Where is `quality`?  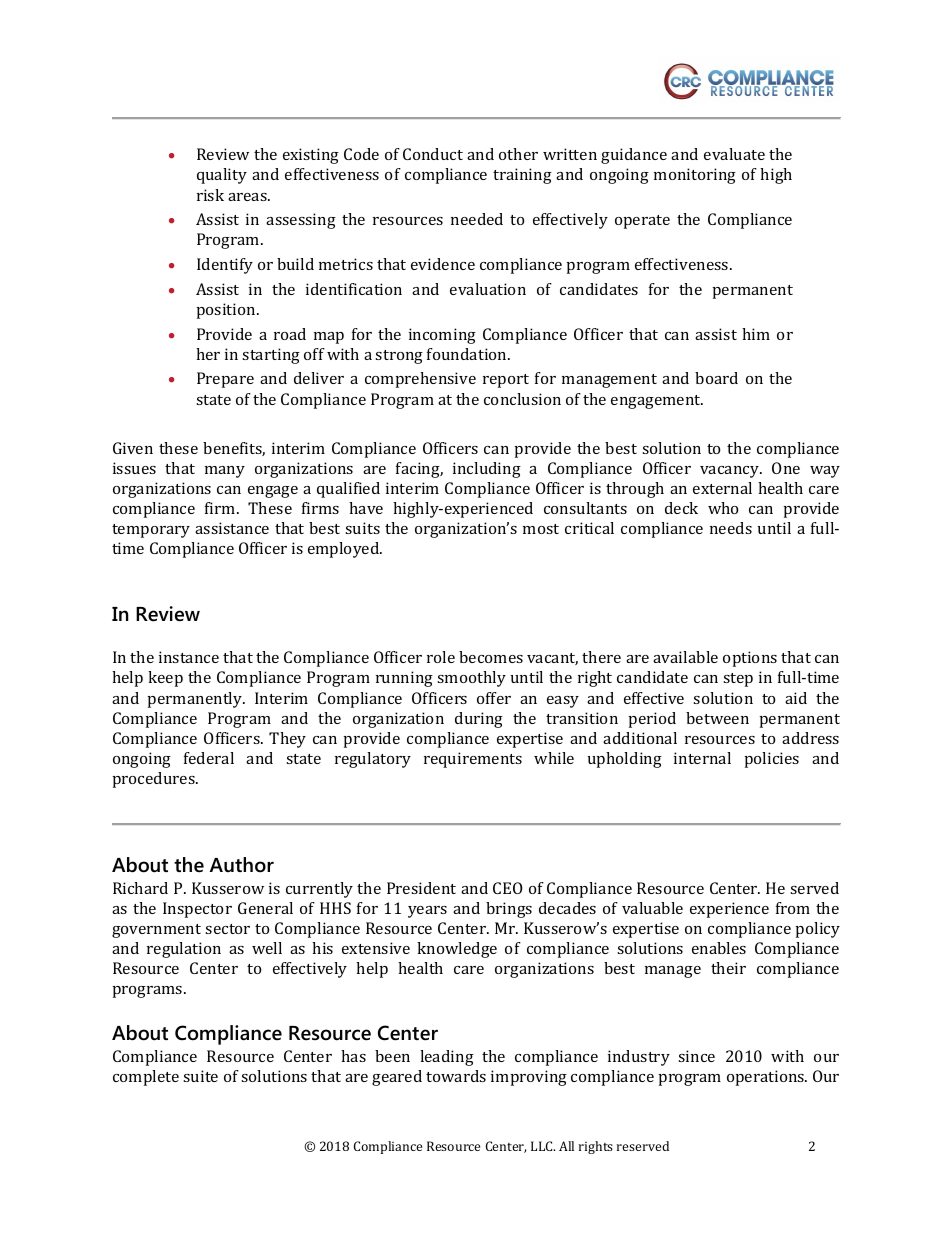
quality is located at coordinates (222, 176).
